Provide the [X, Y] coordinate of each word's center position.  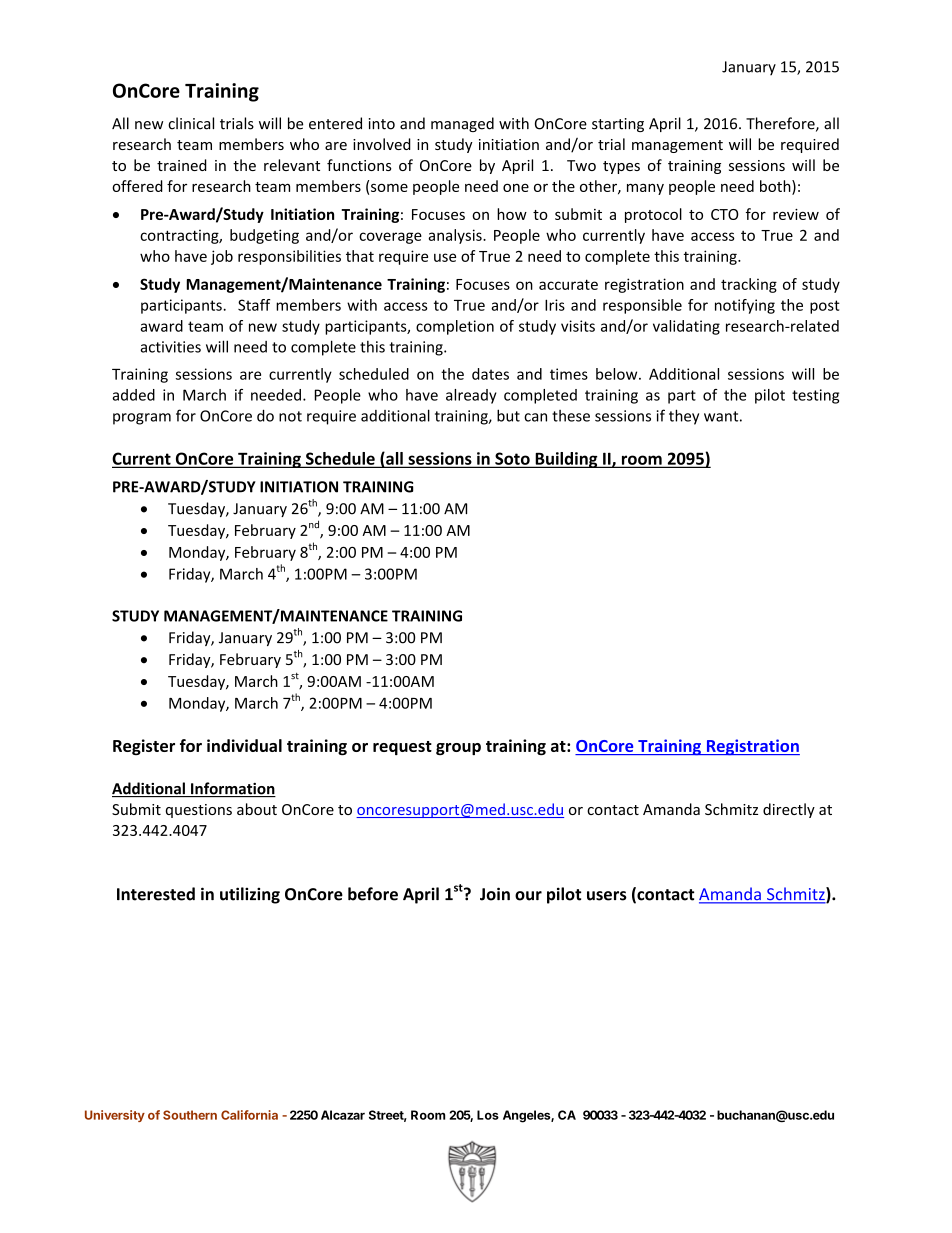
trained [182, 165]
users [607, 896]
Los [488, 1115]
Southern [190, 1115]
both [776, 187]
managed [462, 124]
